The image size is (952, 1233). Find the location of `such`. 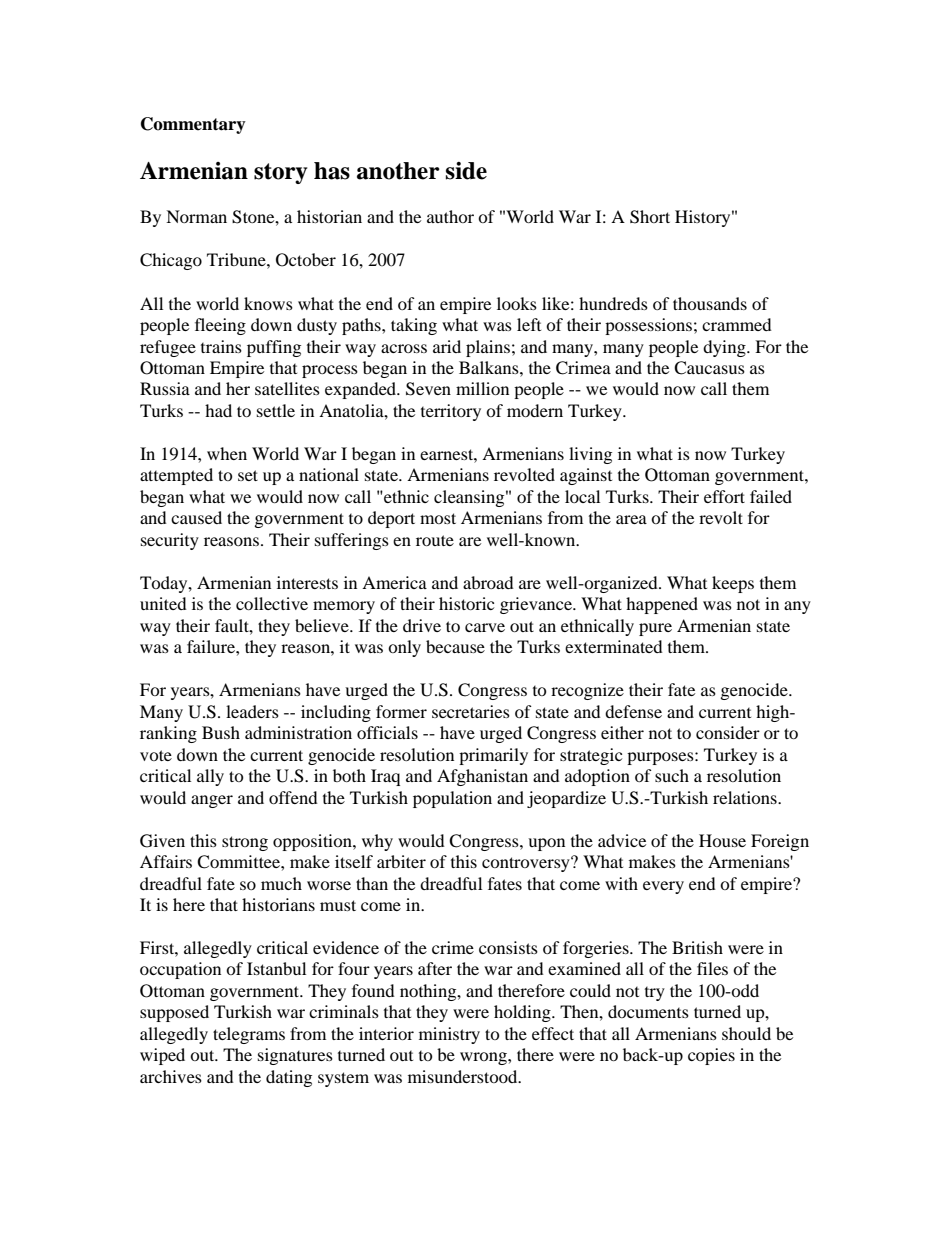

such is located at coordinates (672, 775).
